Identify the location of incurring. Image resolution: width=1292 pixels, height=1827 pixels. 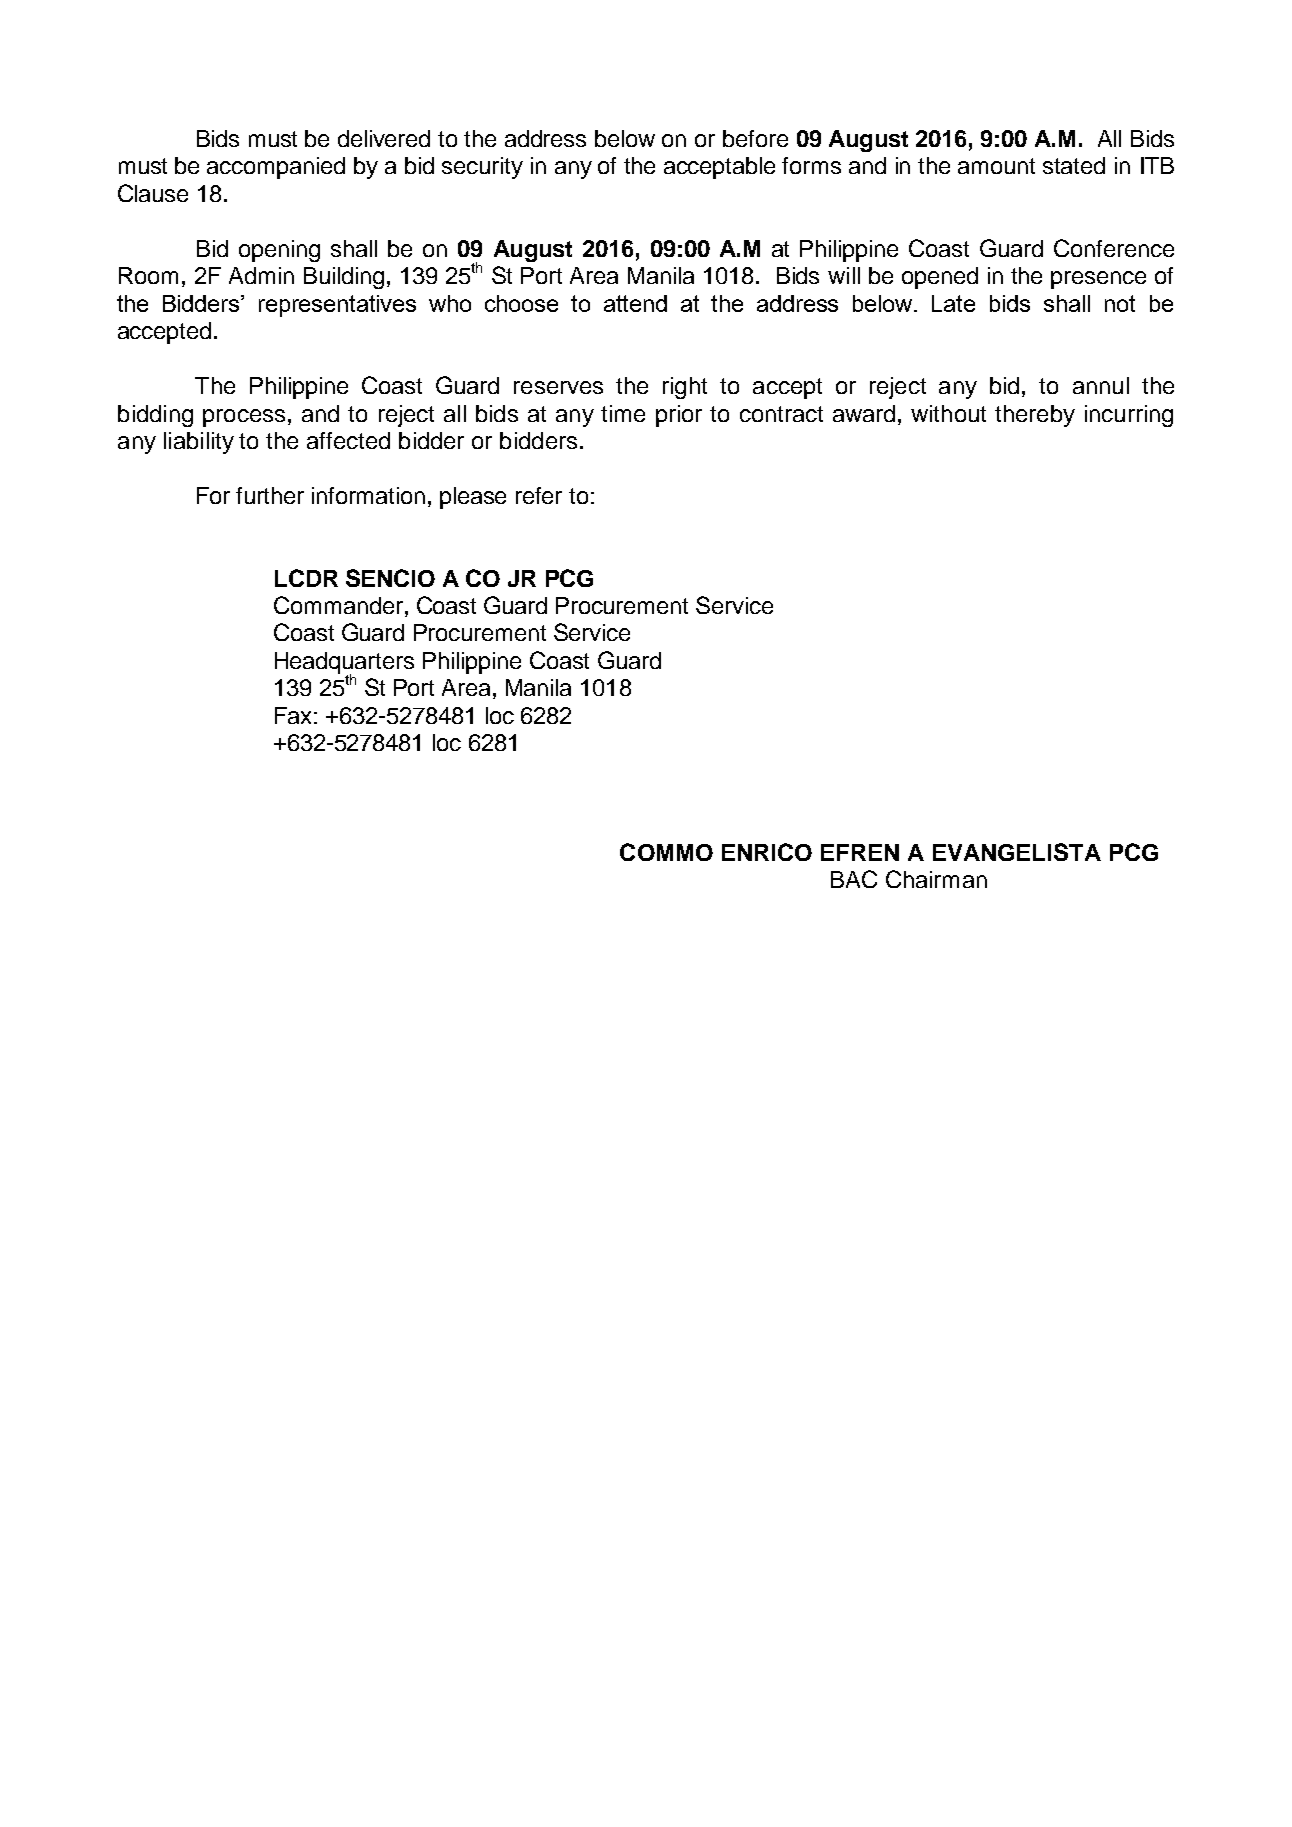
(1129, 416).
